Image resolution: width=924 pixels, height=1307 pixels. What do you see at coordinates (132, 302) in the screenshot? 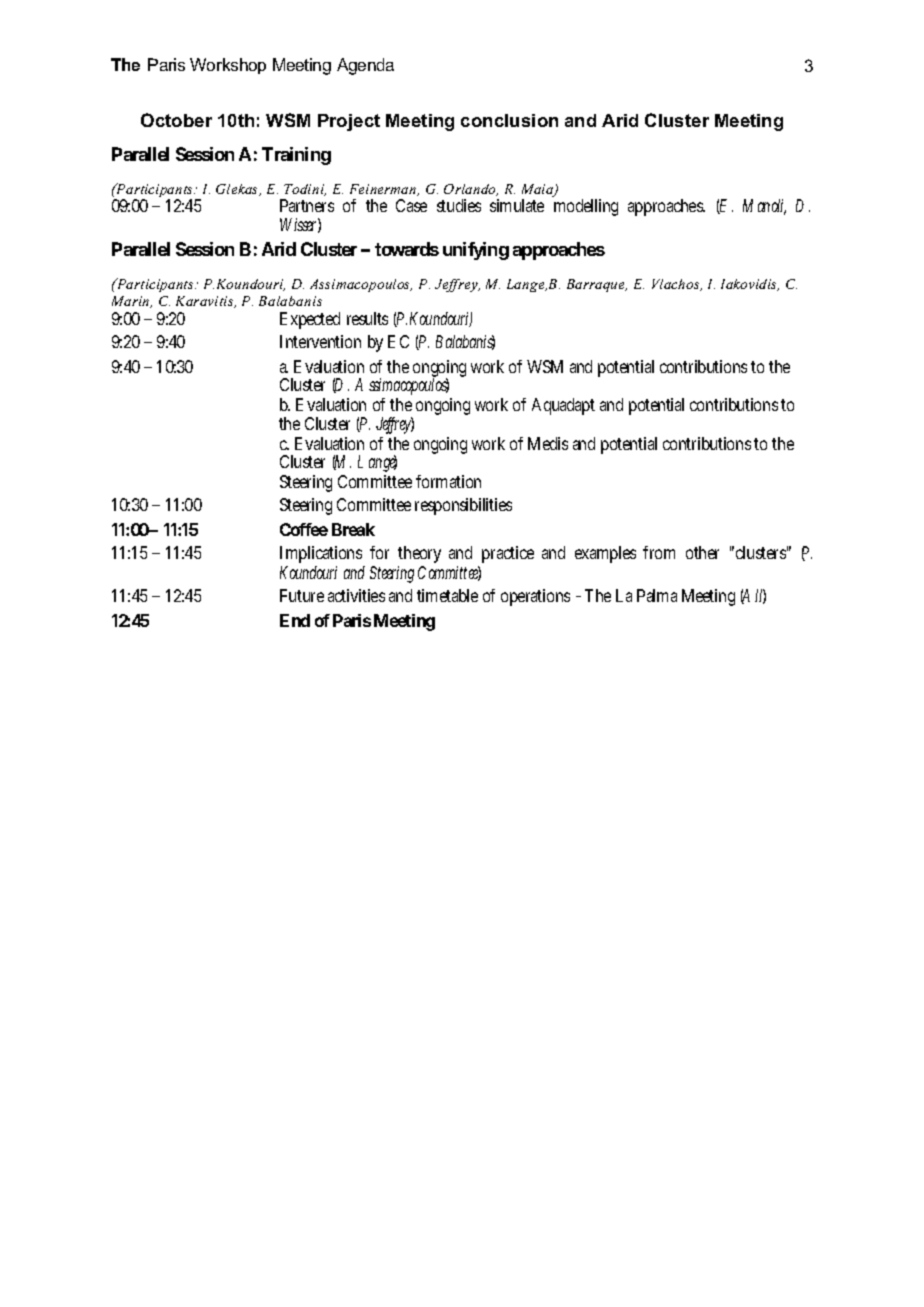
I see `Marin` at bounding box center [132, 302].
